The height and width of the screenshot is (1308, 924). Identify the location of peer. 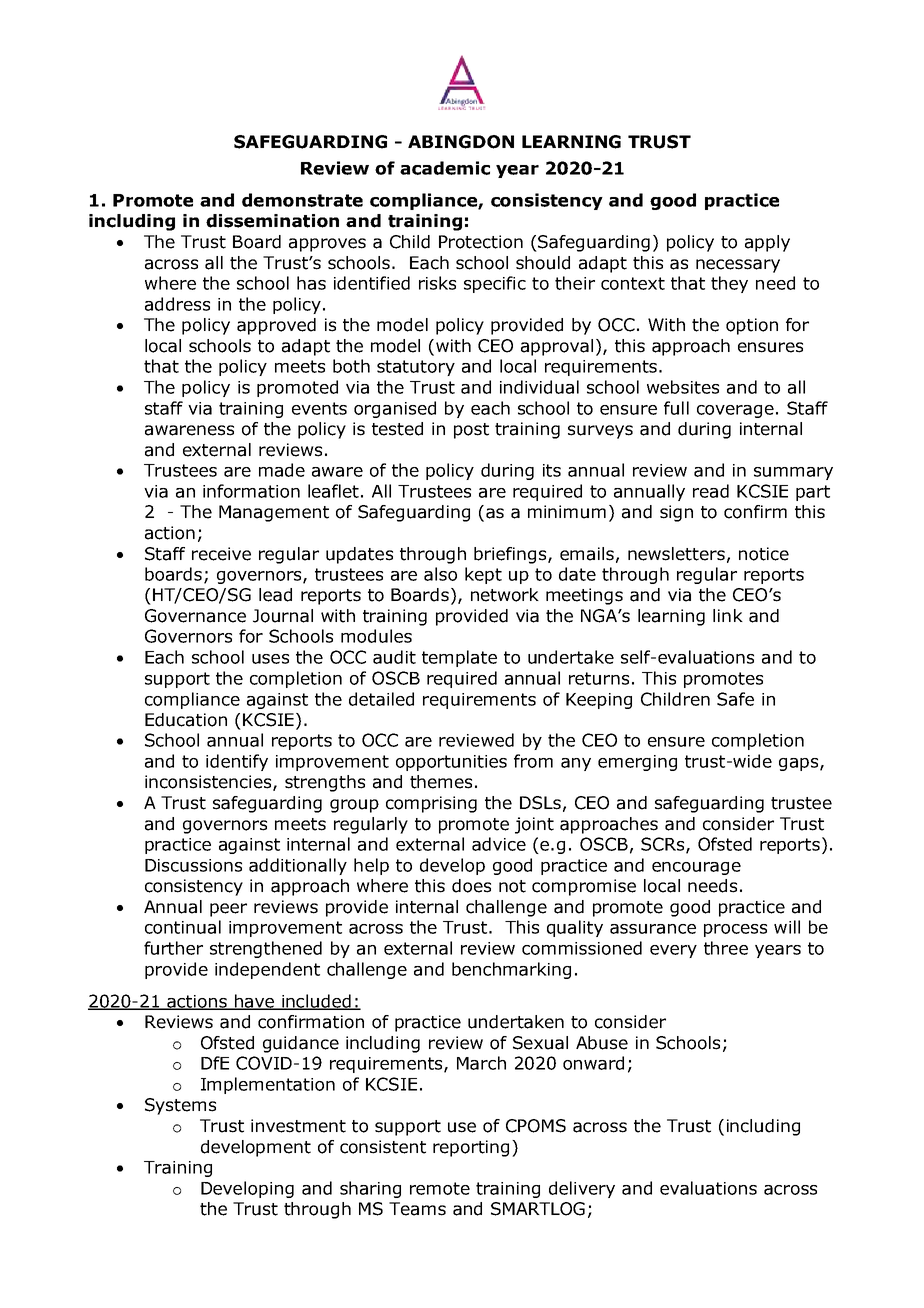
(228, 910).
